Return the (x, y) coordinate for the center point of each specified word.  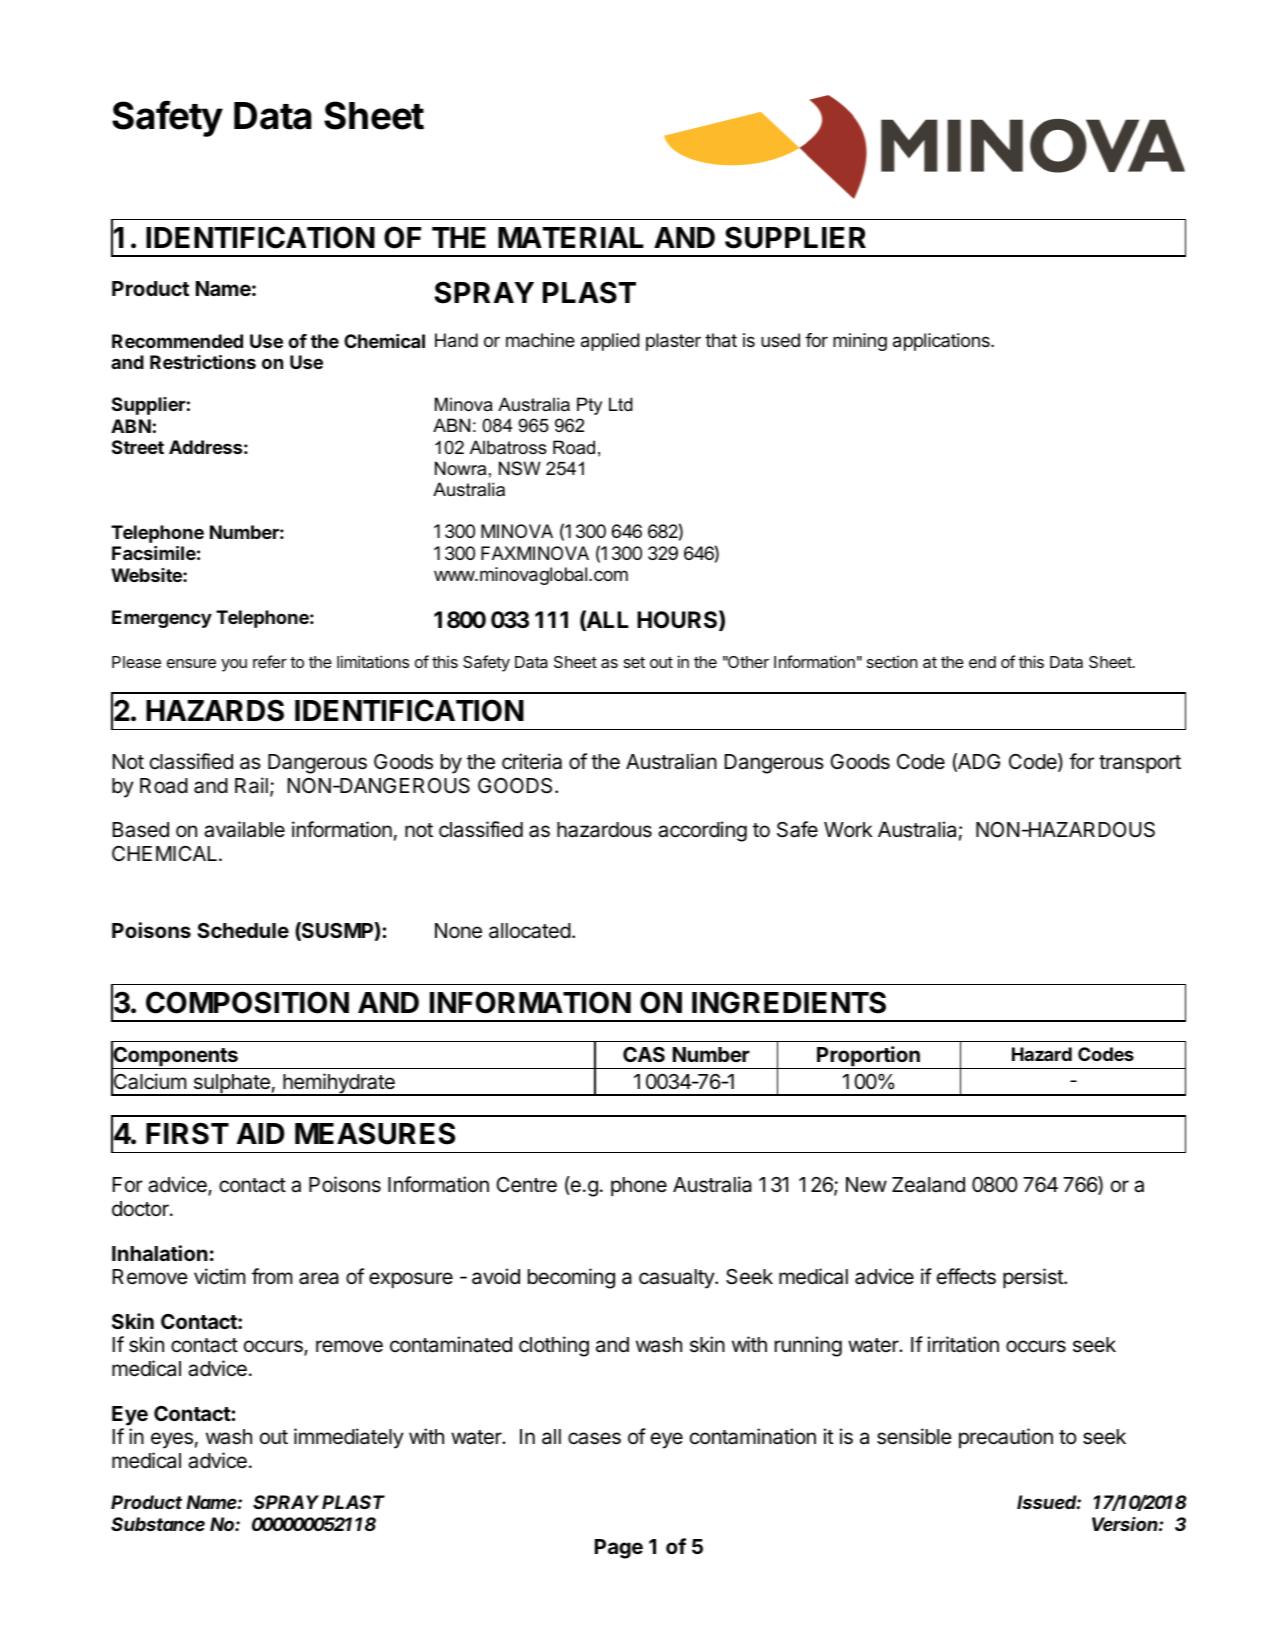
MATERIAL (571, 237)
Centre (526, 1185)
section (892, 661)
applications (942, 342)
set (634, 662)
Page (619, 1549)
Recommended (177, 341)
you (234, 665)
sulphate (231, 1085)
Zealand (928, 1185)
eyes (172, 1440)
